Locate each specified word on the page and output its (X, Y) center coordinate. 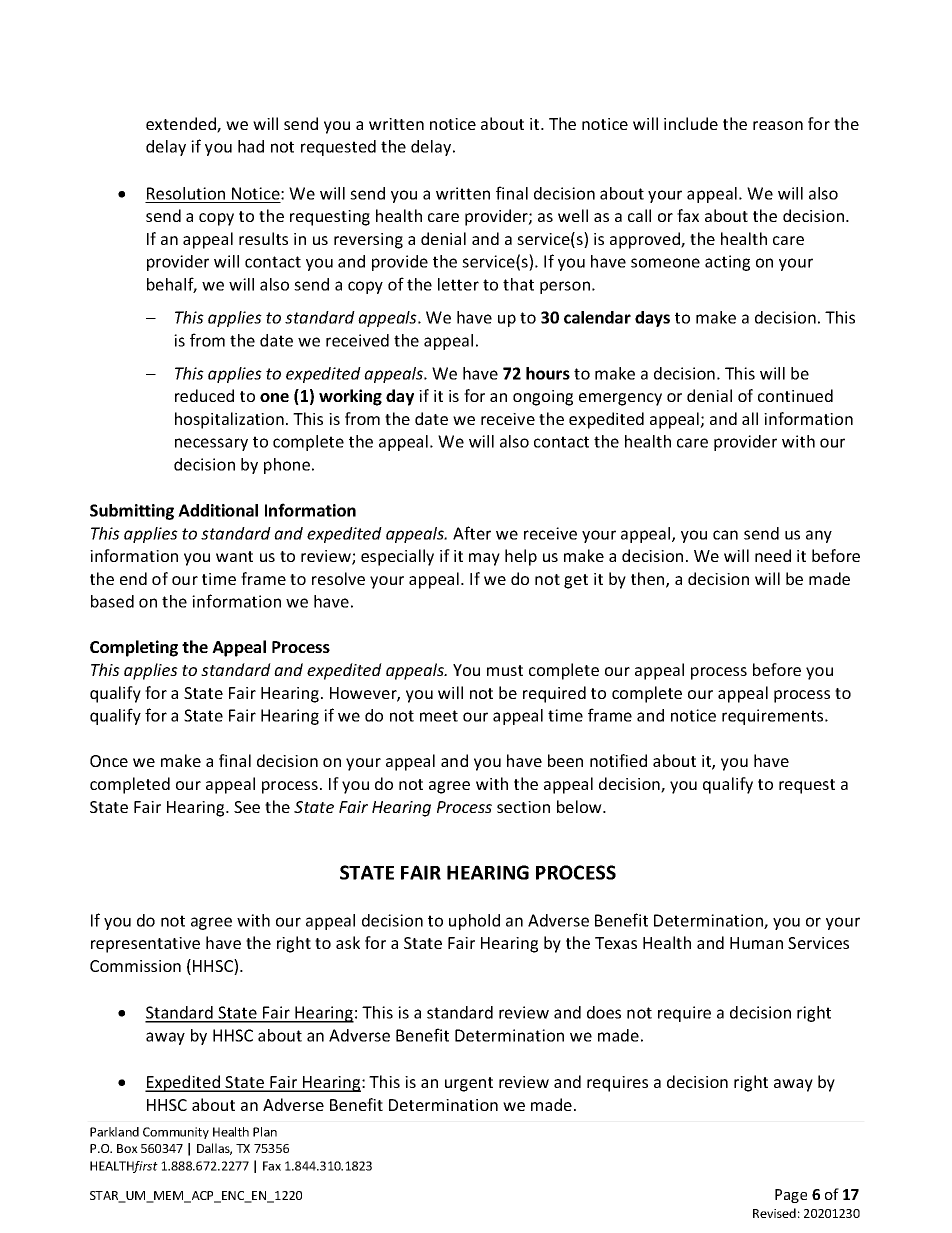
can (725, 535)
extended (182, 125)
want (234, 556)
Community (176, 1133)
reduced (204, 395)
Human (756, 943)
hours (548, 373)
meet (439, 716)
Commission (135, 966)
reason (778, 125)
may (484, 559)
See (247, 807)
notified (618, 760)
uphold (474, 922)
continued (795, 395)
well (573, 215)
